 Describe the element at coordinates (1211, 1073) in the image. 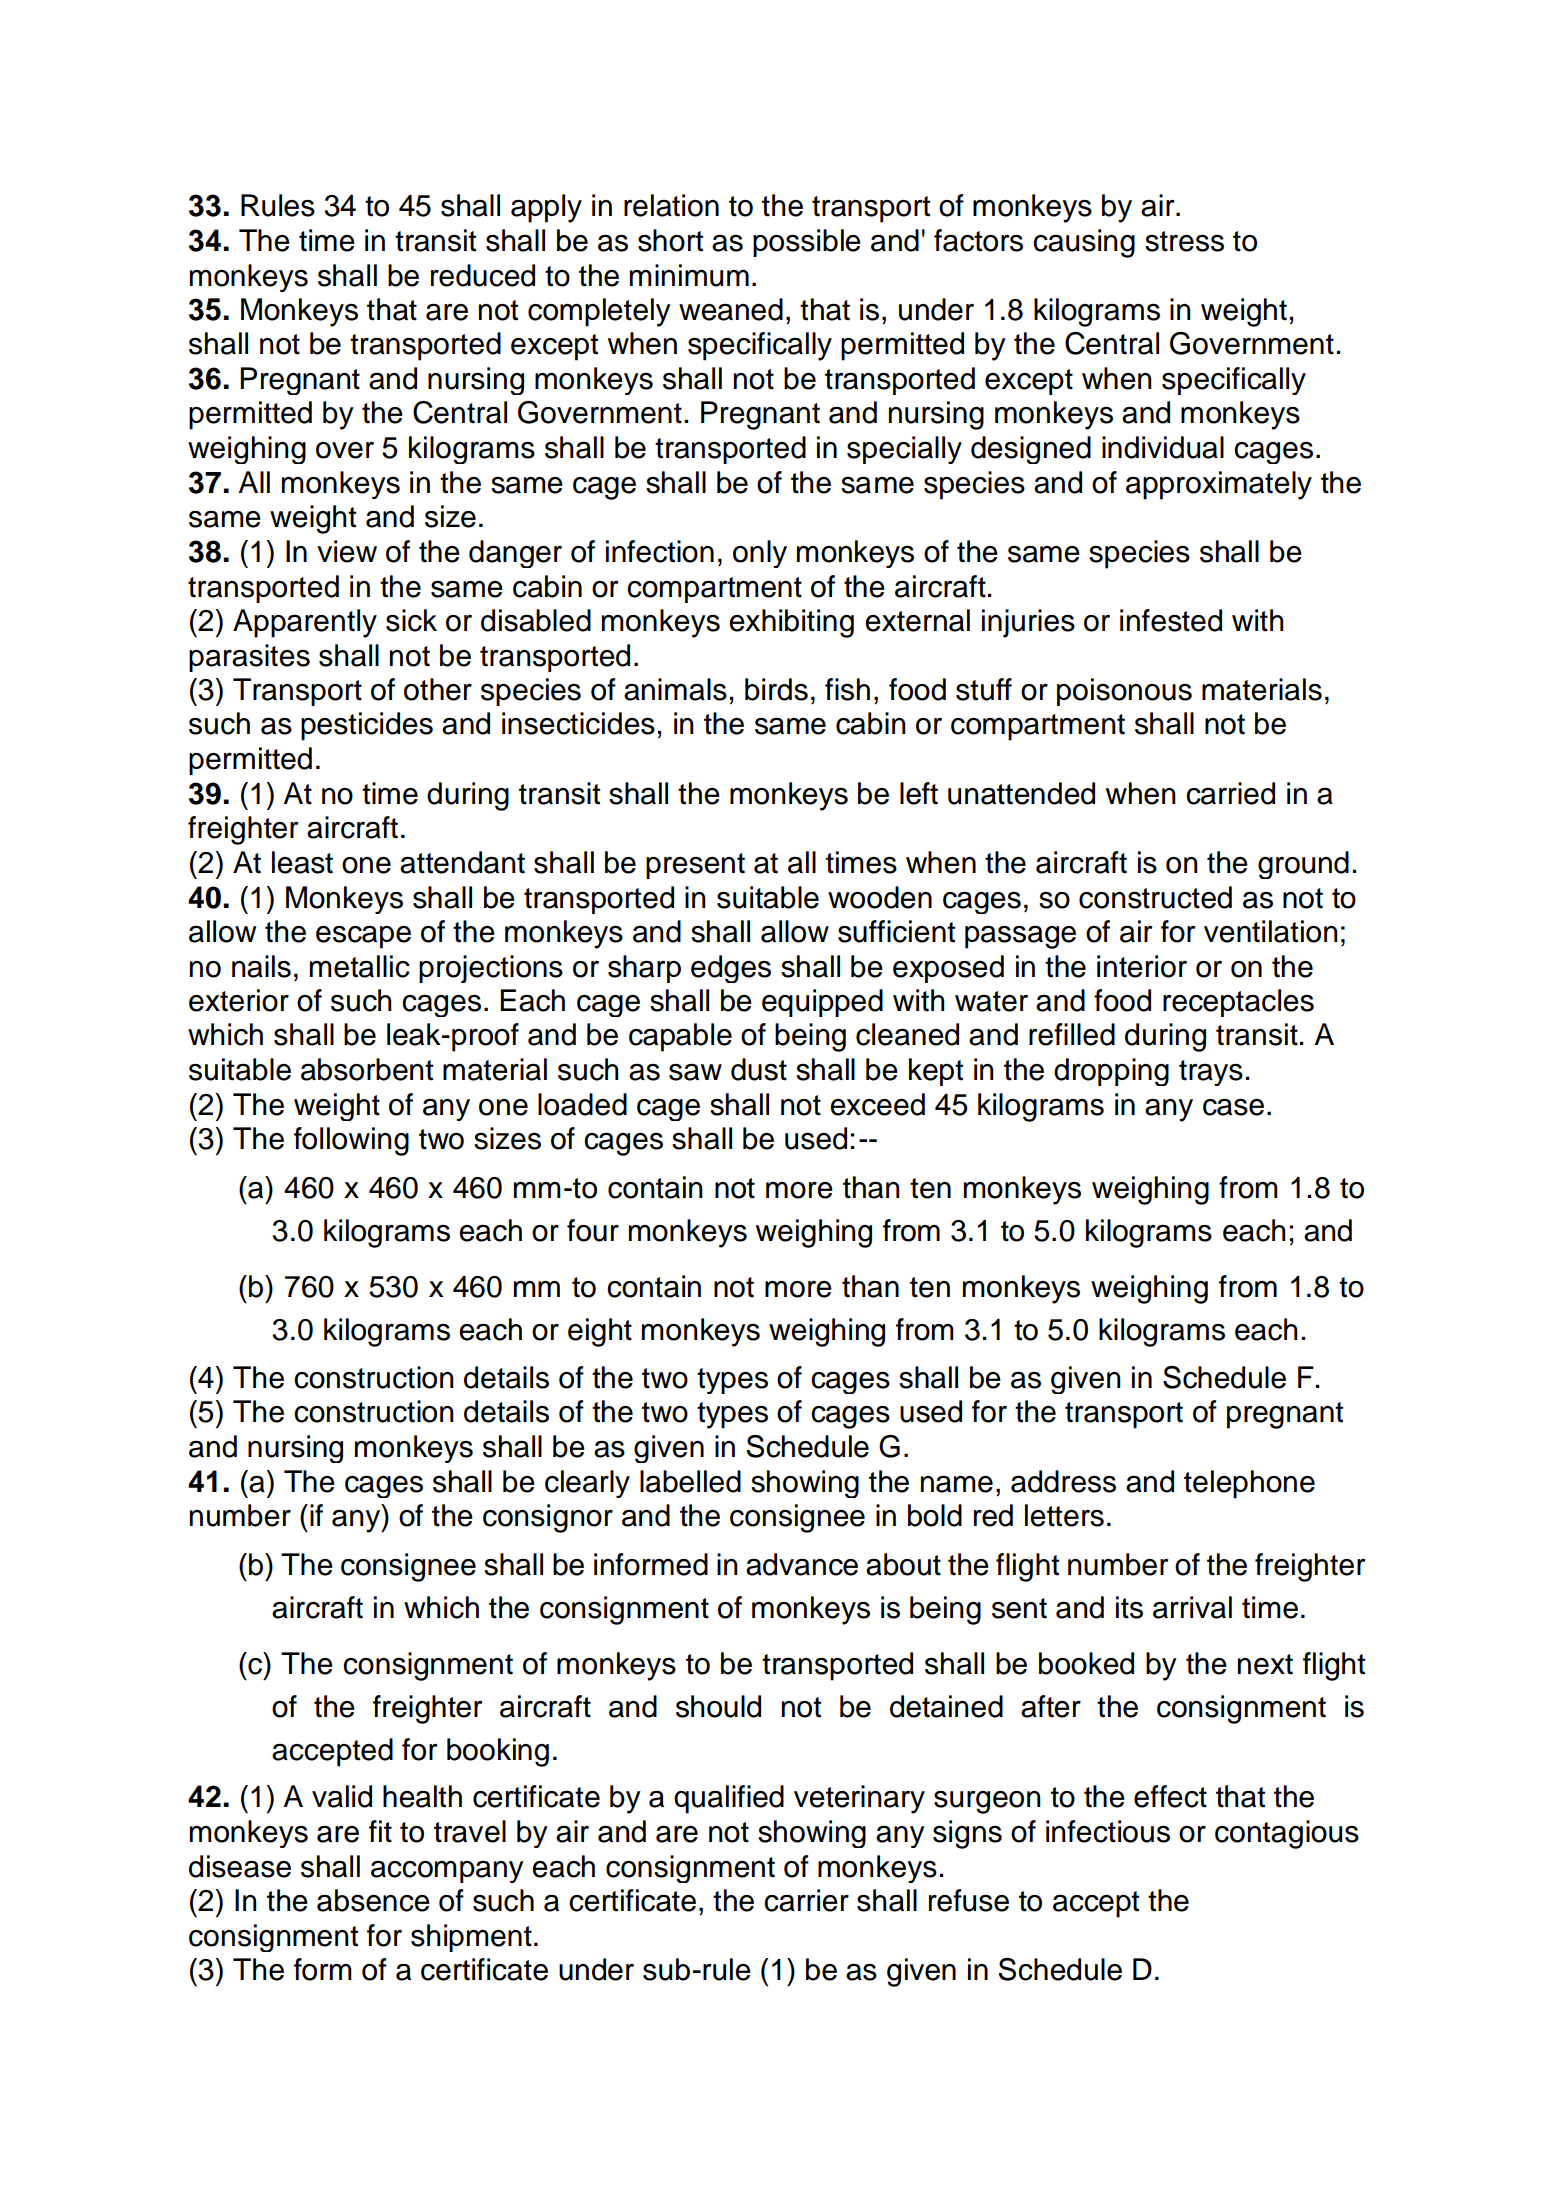

I see `trays` at that location.
